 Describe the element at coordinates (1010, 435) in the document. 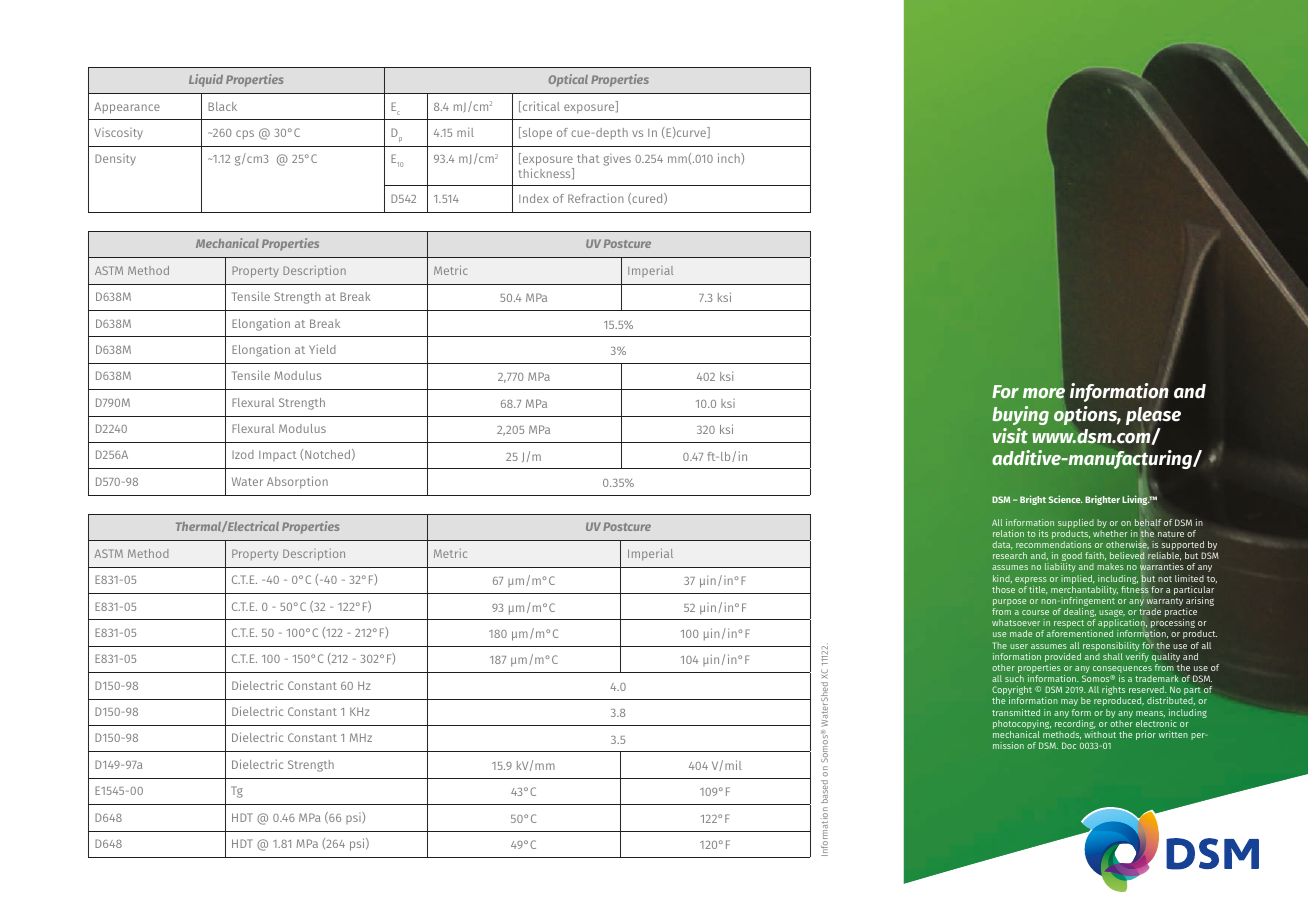

I see `visit` at that location.
